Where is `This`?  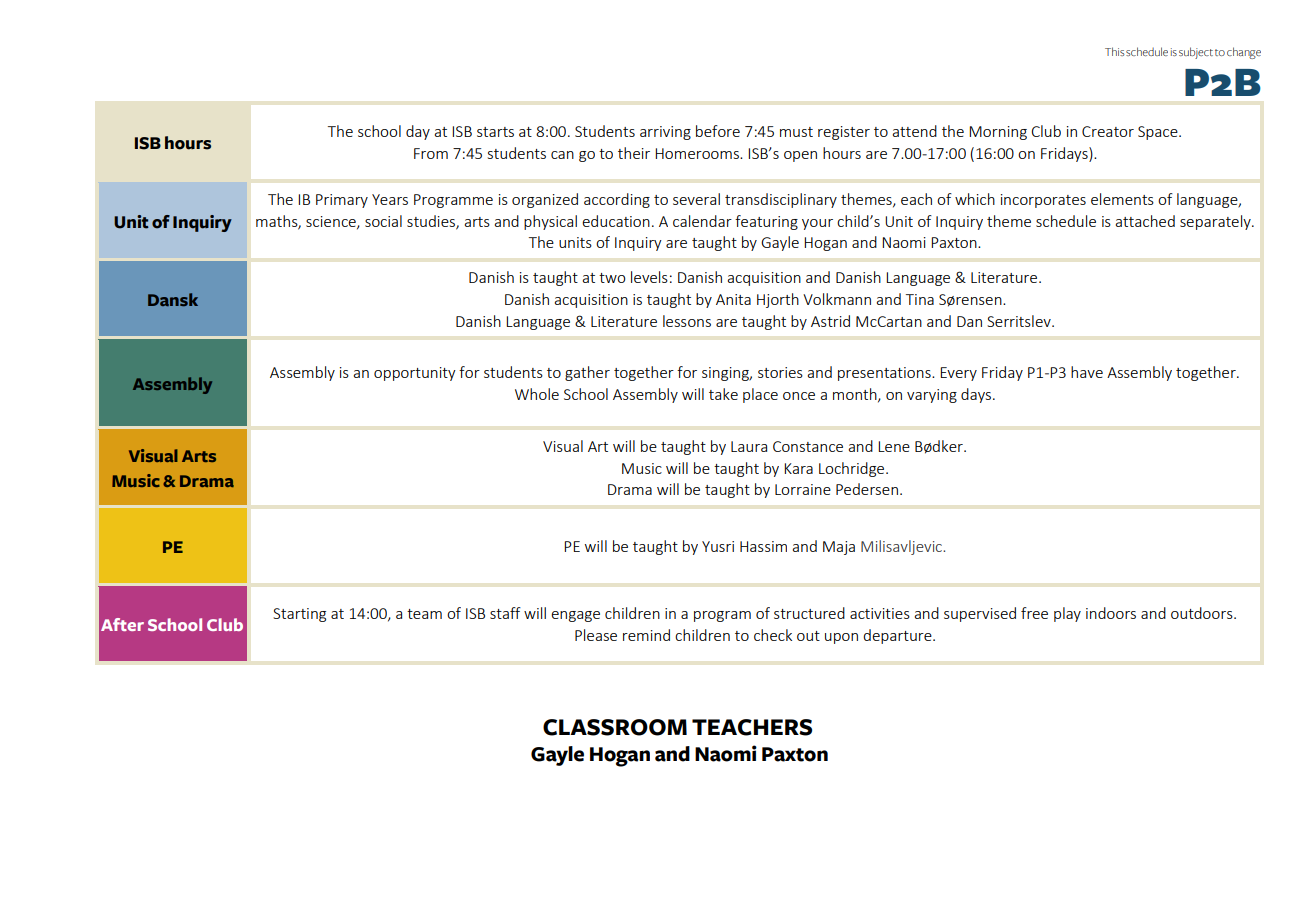 This is located at coordinates (1114, 51).
